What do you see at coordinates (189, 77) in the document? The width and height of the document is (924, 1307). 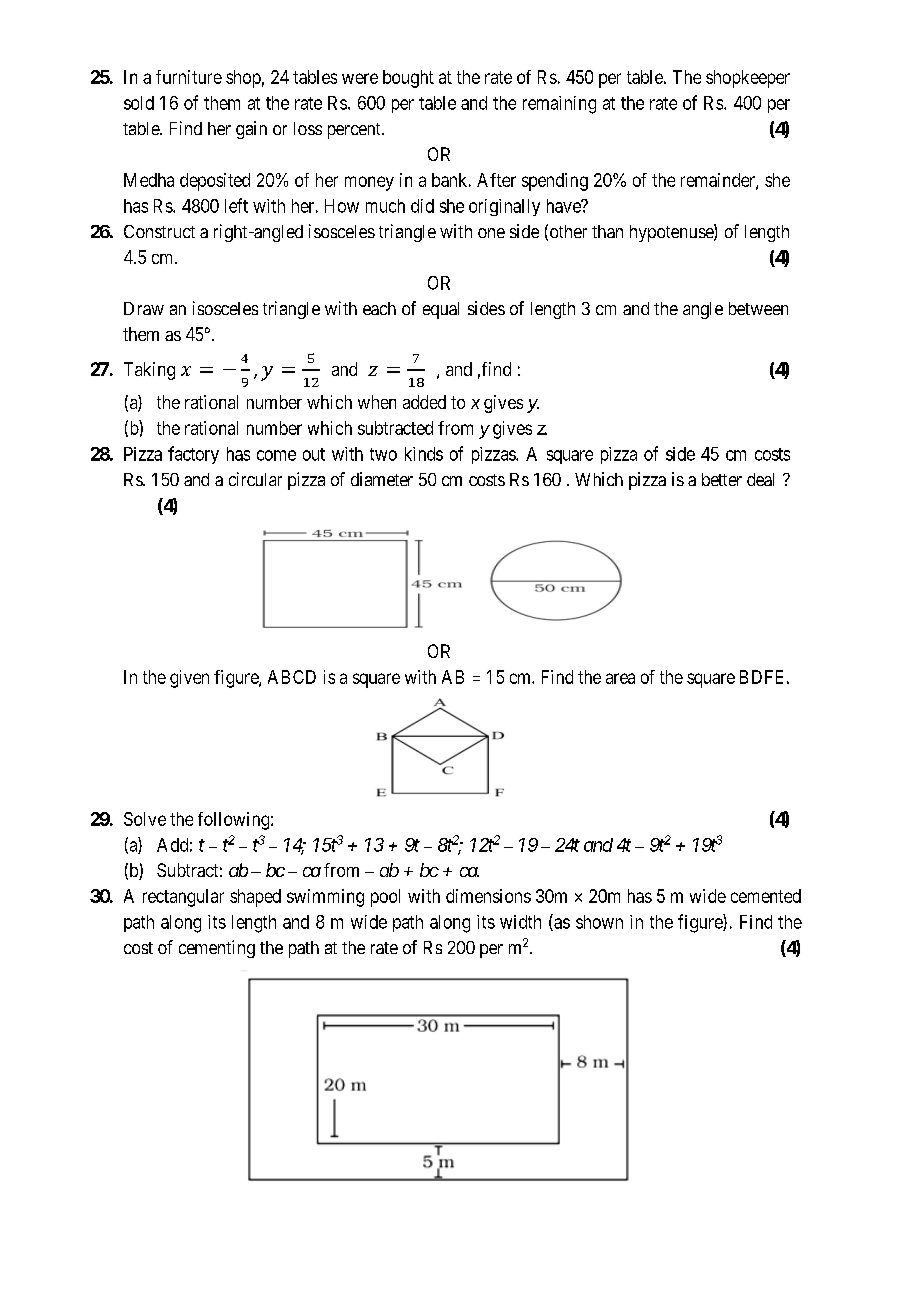 I see `furniture` at bounding box center [189, 77].
